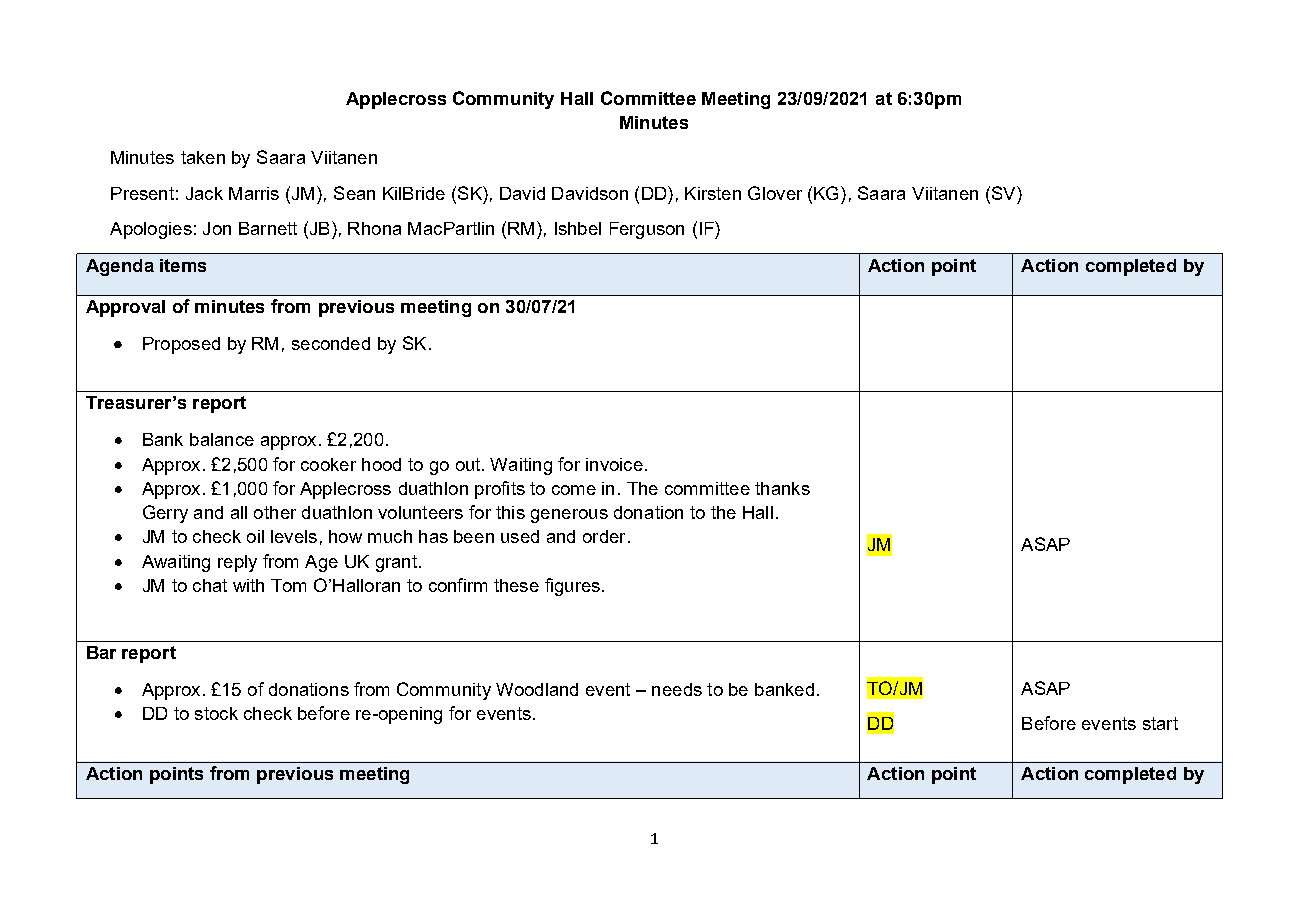 This page has height=924, width=1308. Describe the element at coordinates (713, 193) in the page. I see `Kirsten` at that location.
